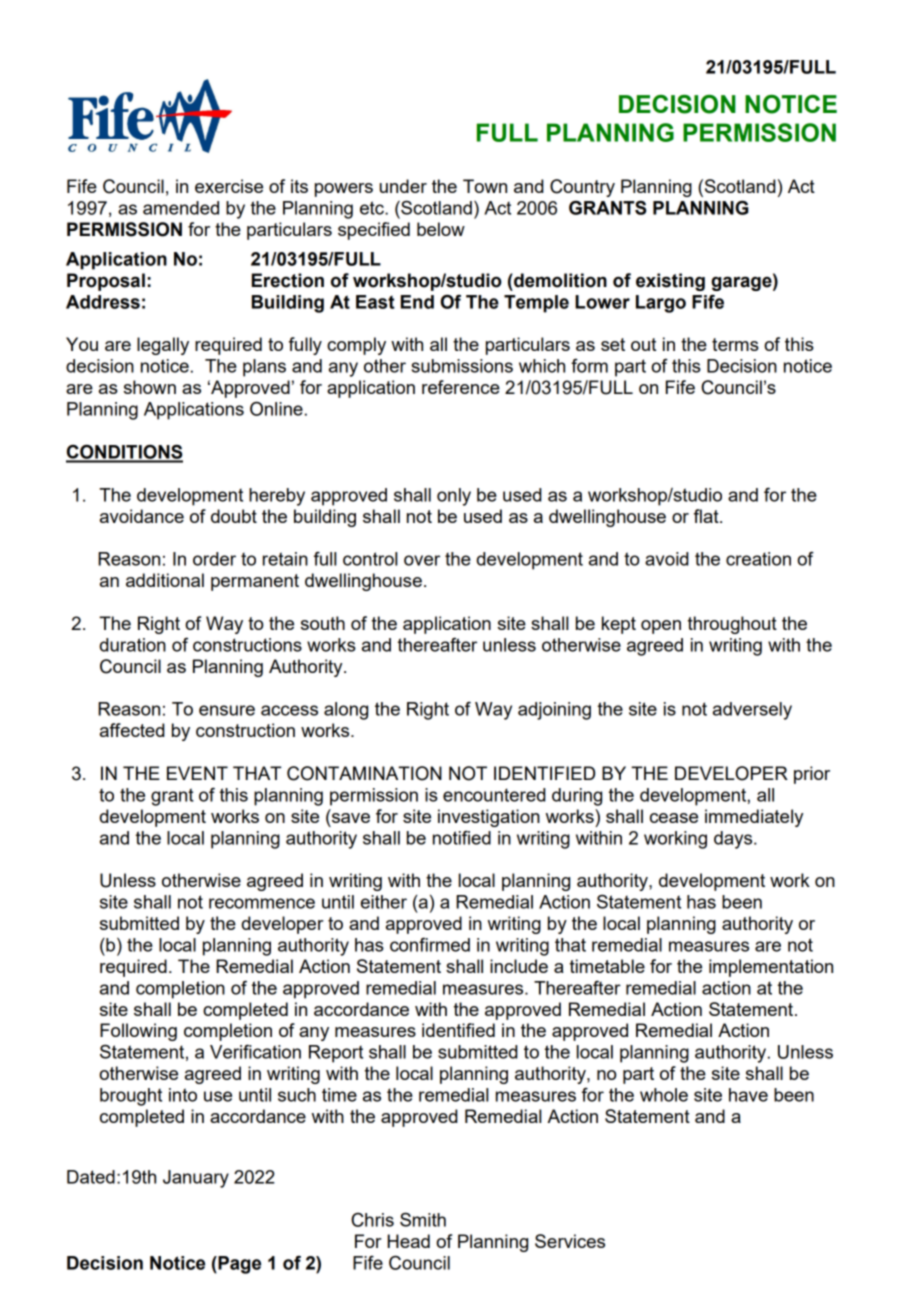 This screenshot has width=924, height=1308. I want to click on January, so click(196, 1179).
